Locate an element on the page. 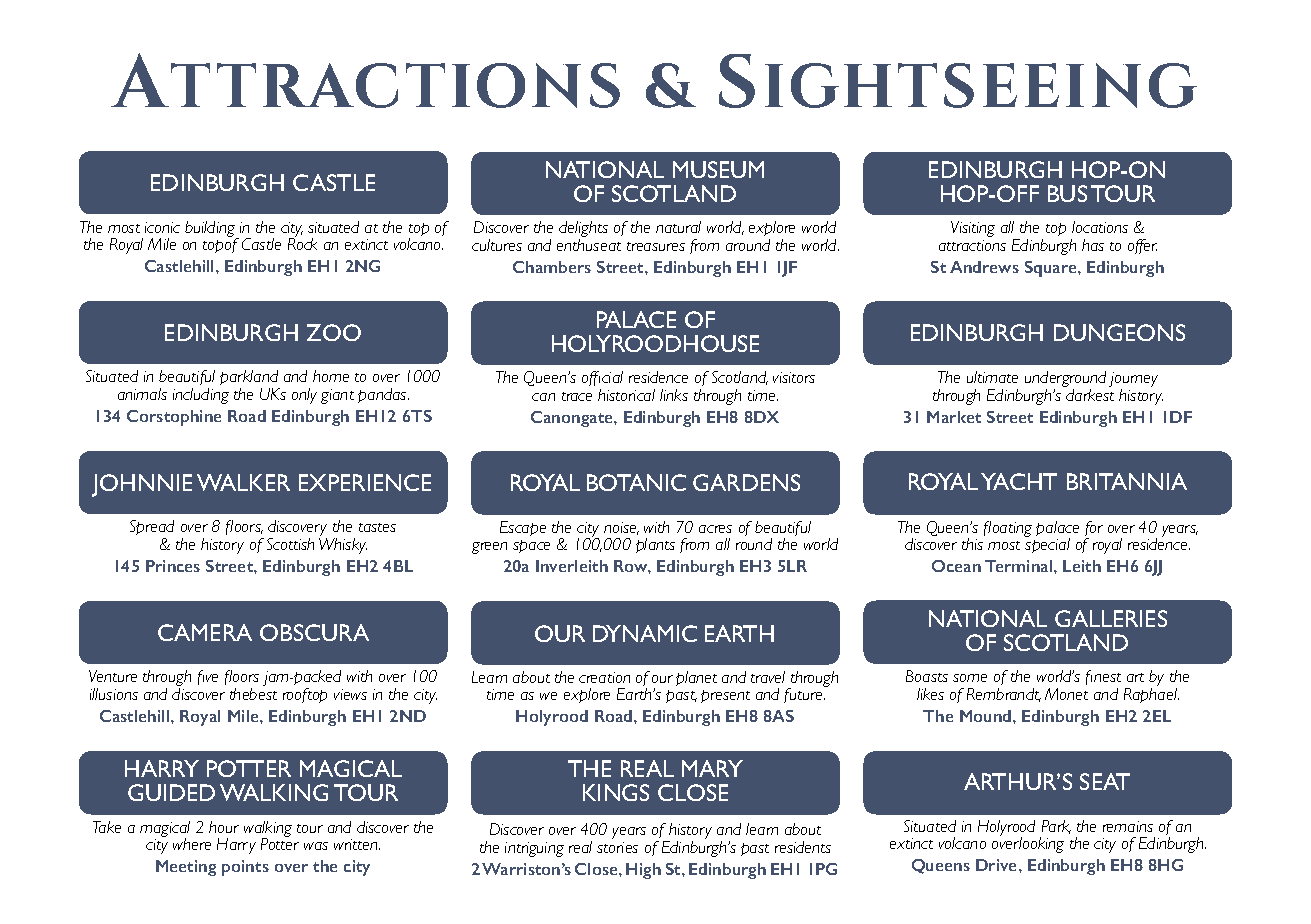  Scottish is located at coordinates (290, 544).
